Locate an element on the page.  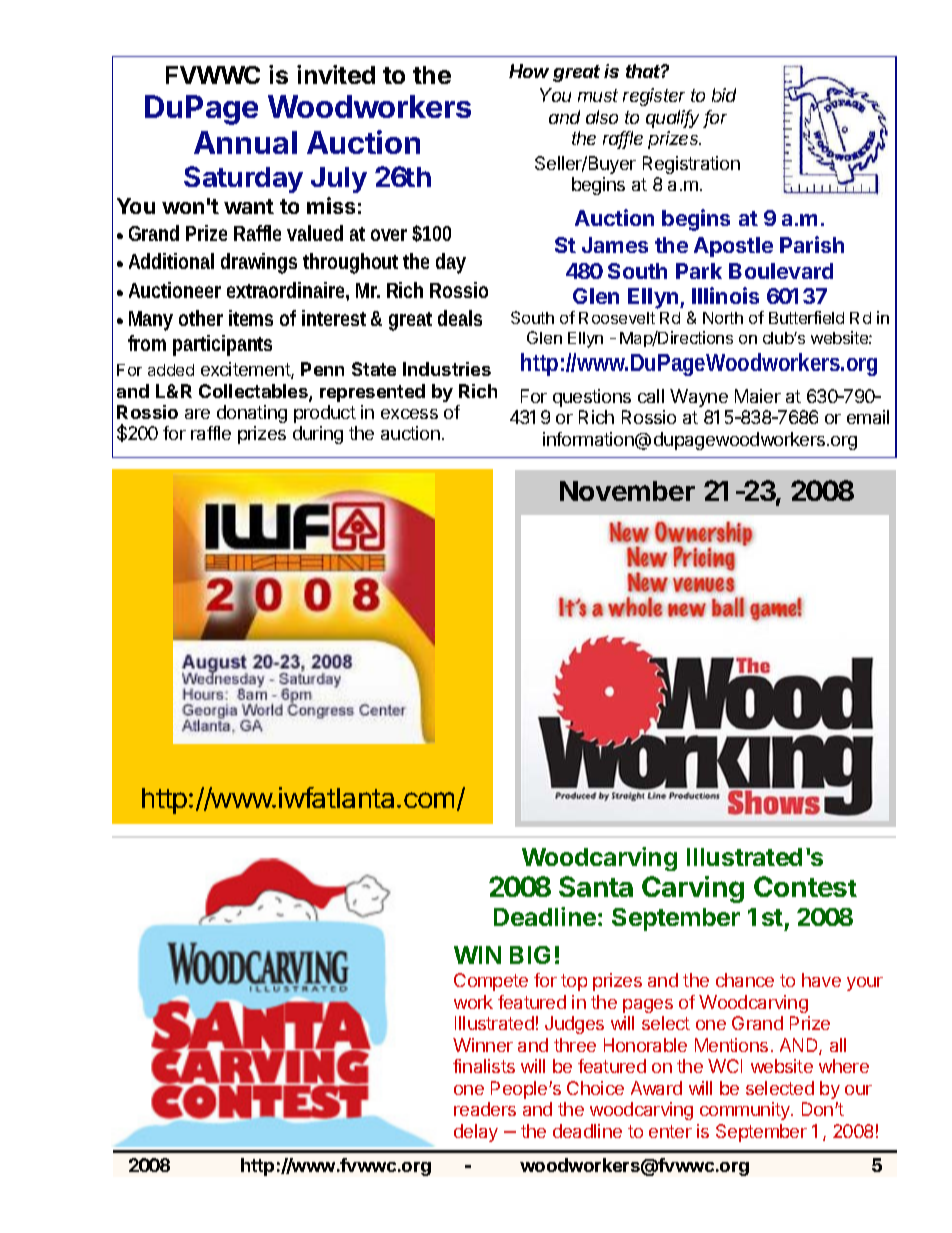
chance is located at coordinates (745, 980).
